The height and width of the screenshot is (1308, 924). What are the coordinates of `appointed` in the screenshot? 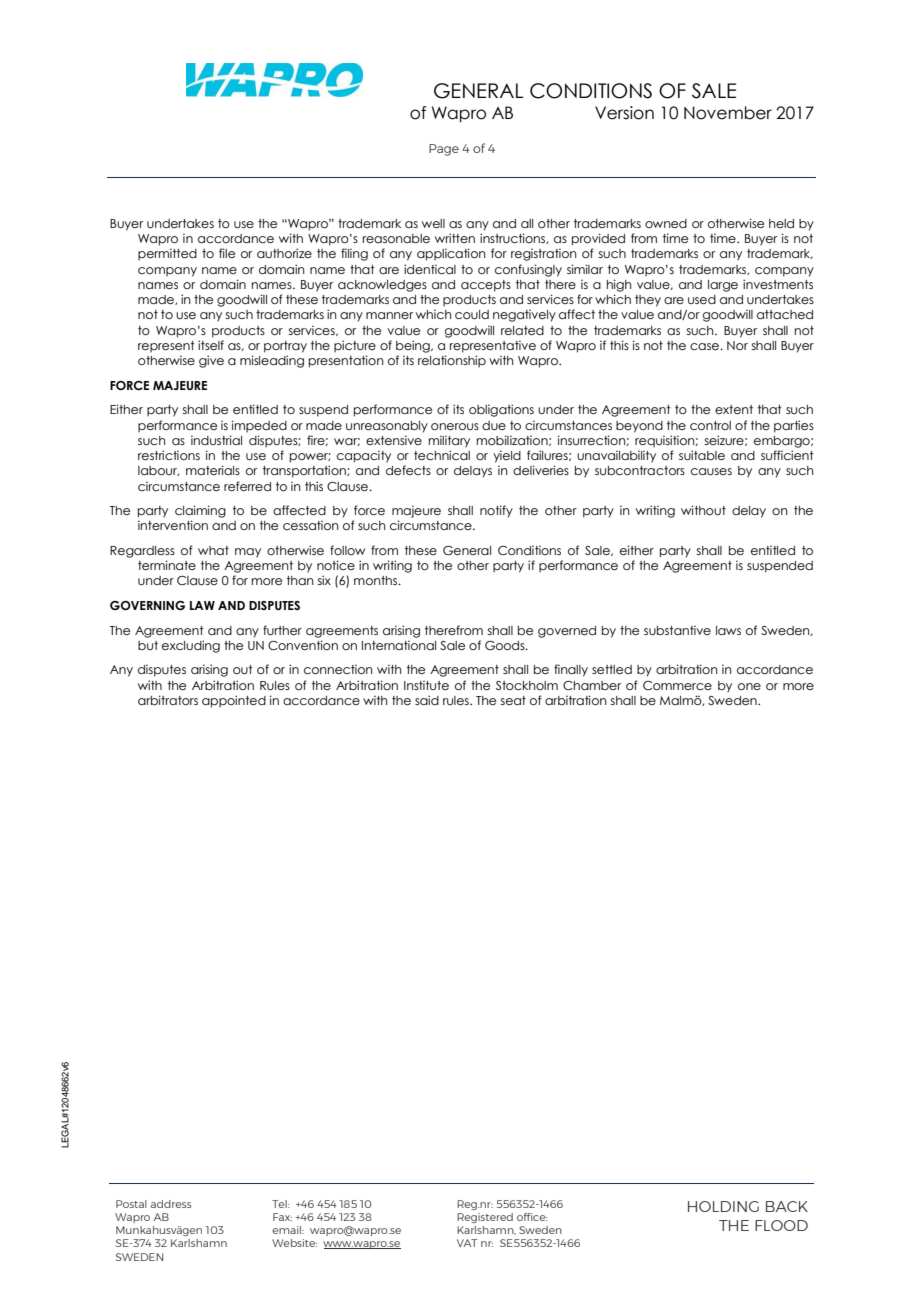 It's located at (234, 701).
